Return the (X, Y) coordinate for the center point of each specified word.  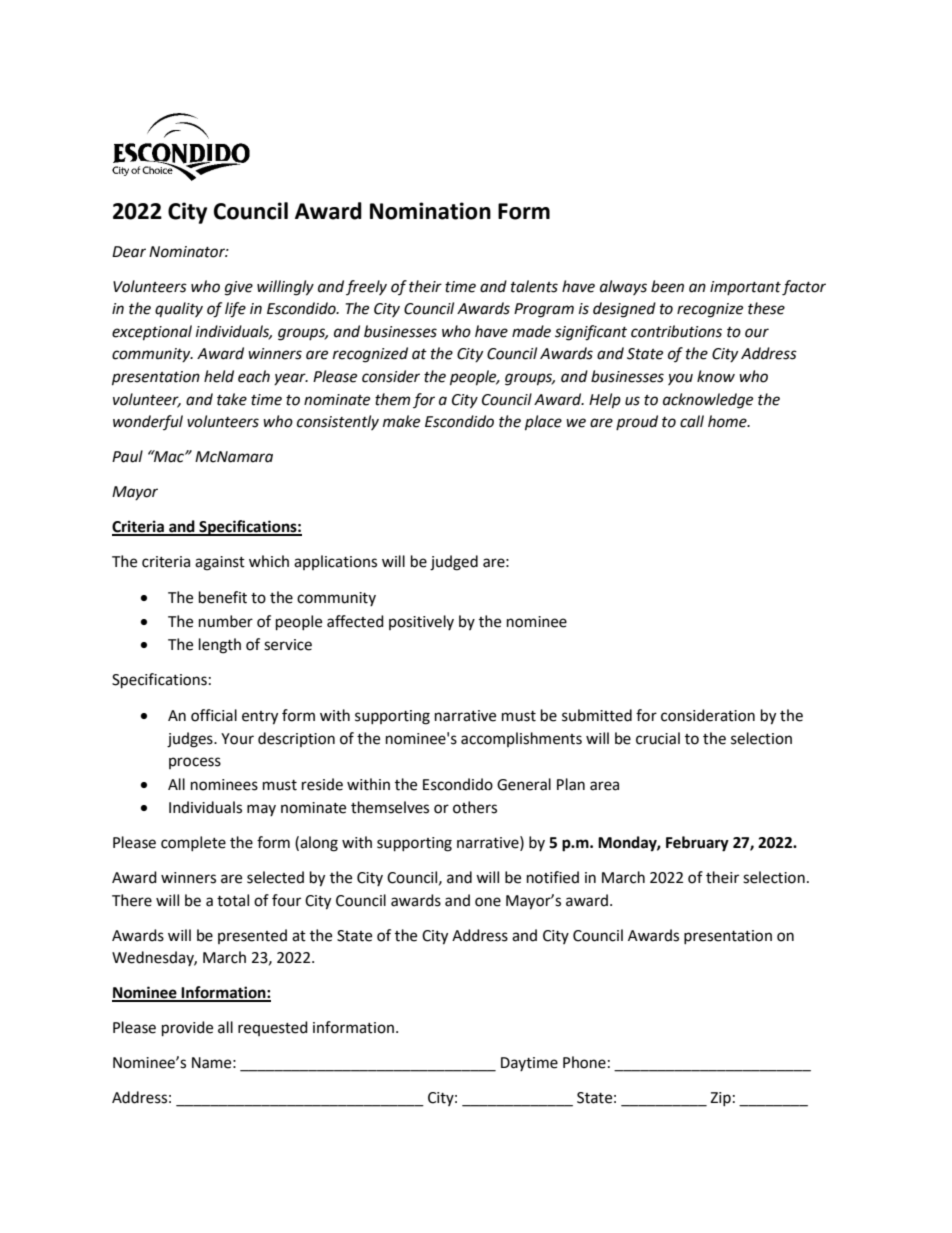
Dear (129, 252)
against (220, 563)
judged (454, 563)
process (195, 763)
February (697, 844)
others (475, 807)
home (728, 421)
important (745, 288)
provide (187, 1029)
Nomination (430, 211)
